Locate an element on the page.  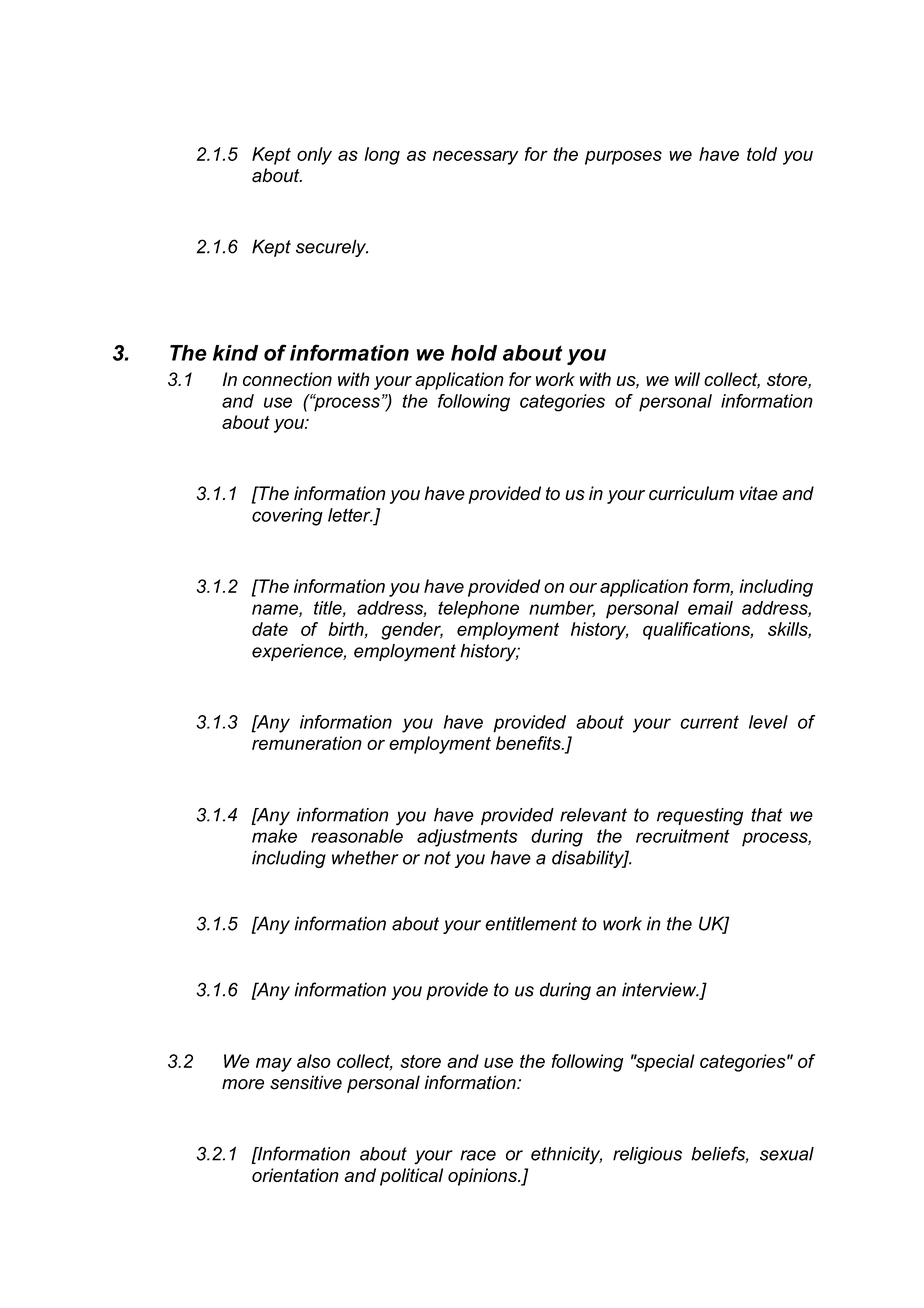
make is located at coordinates (274, 836).
